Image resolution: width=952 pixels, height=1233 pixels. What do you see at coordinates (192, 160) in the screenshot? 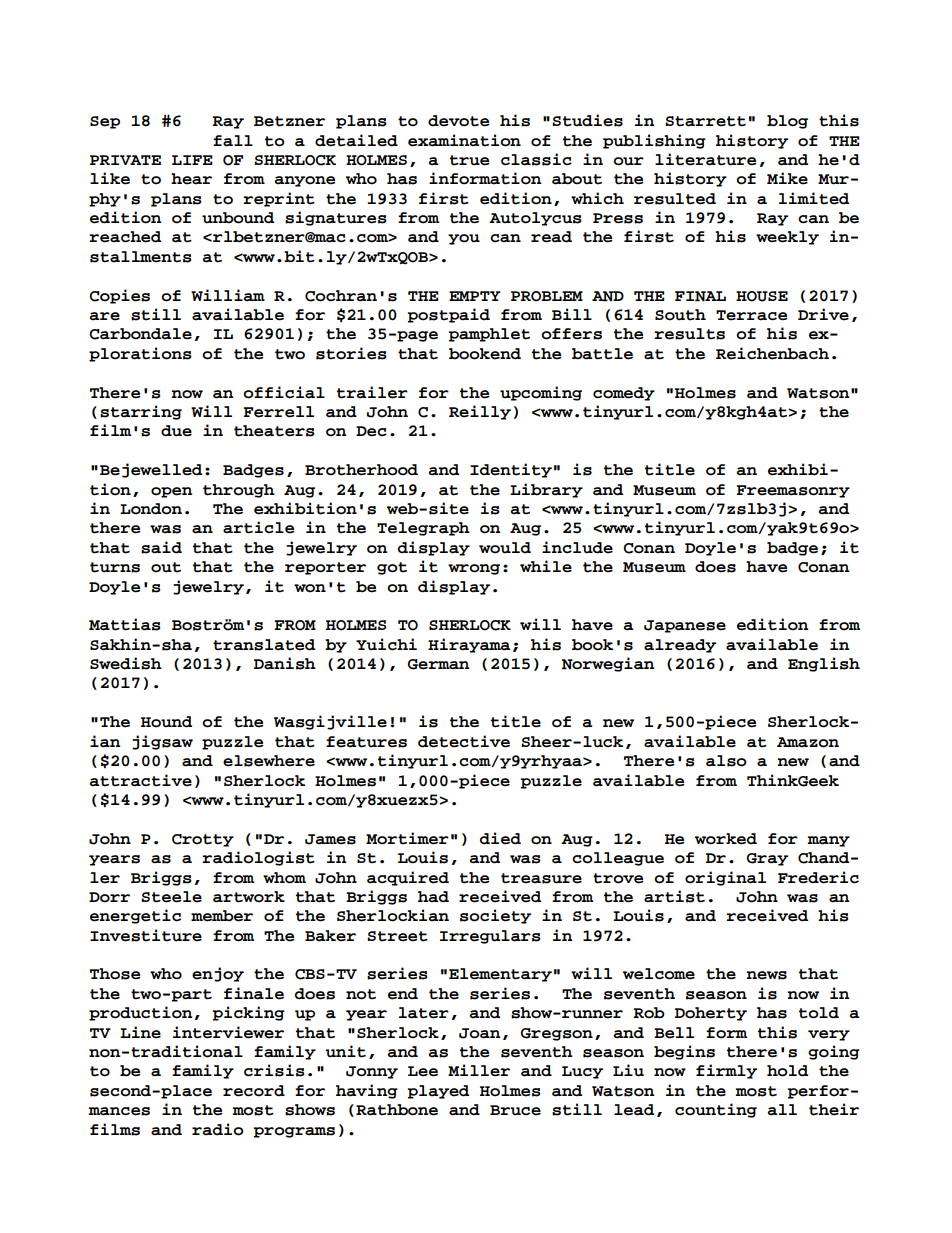
I see `LIFE` at bounding box center [192, 160].
